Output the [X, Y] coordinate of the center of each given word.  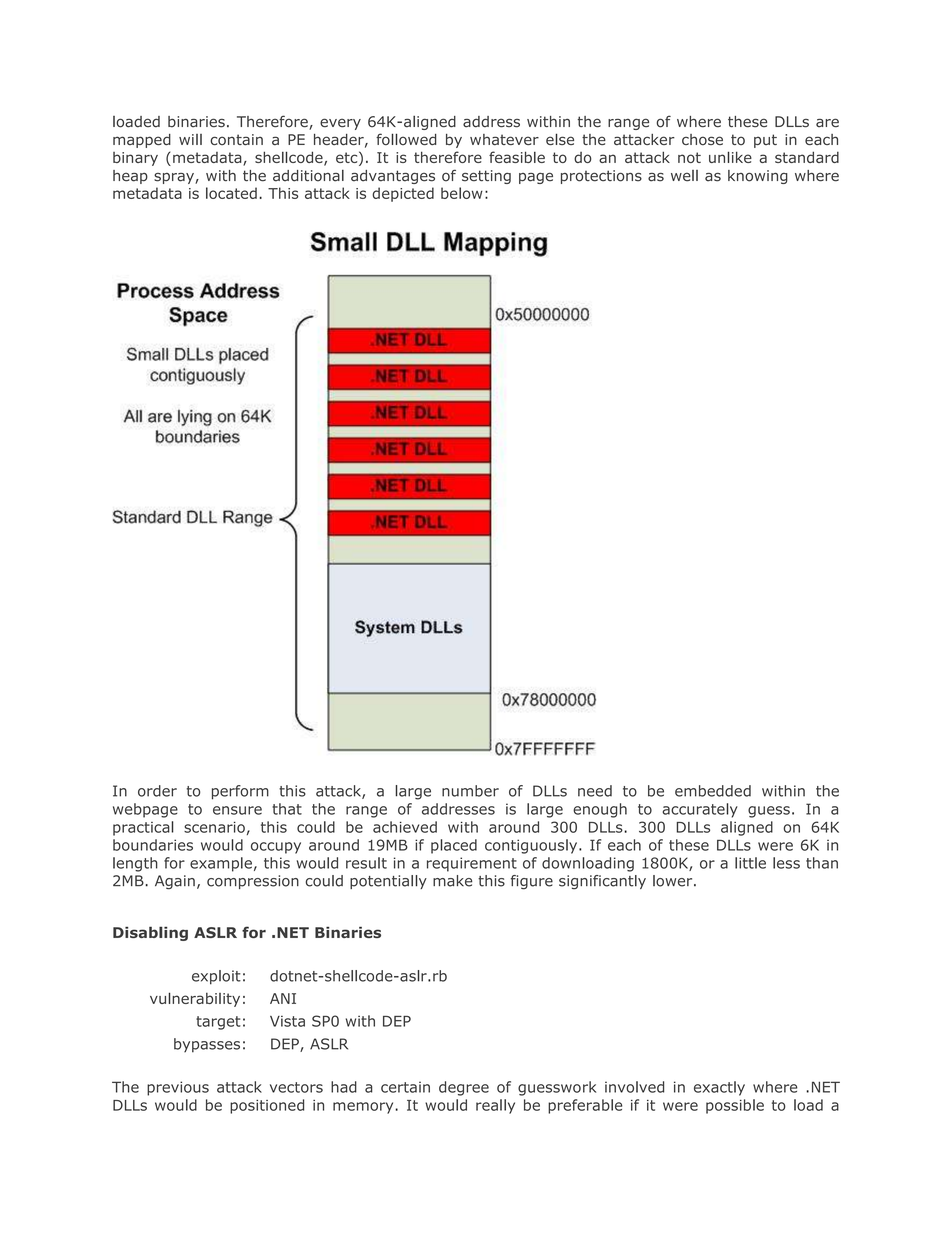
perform [240, 792]
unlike [730, 157]
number [470, 791]
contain [236, 140]
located [231, 193]
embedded [713, 791]
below [462, 193]
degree [464, 1088]
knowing [758, 177]
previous [178, 1088]
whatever [504, 139]
